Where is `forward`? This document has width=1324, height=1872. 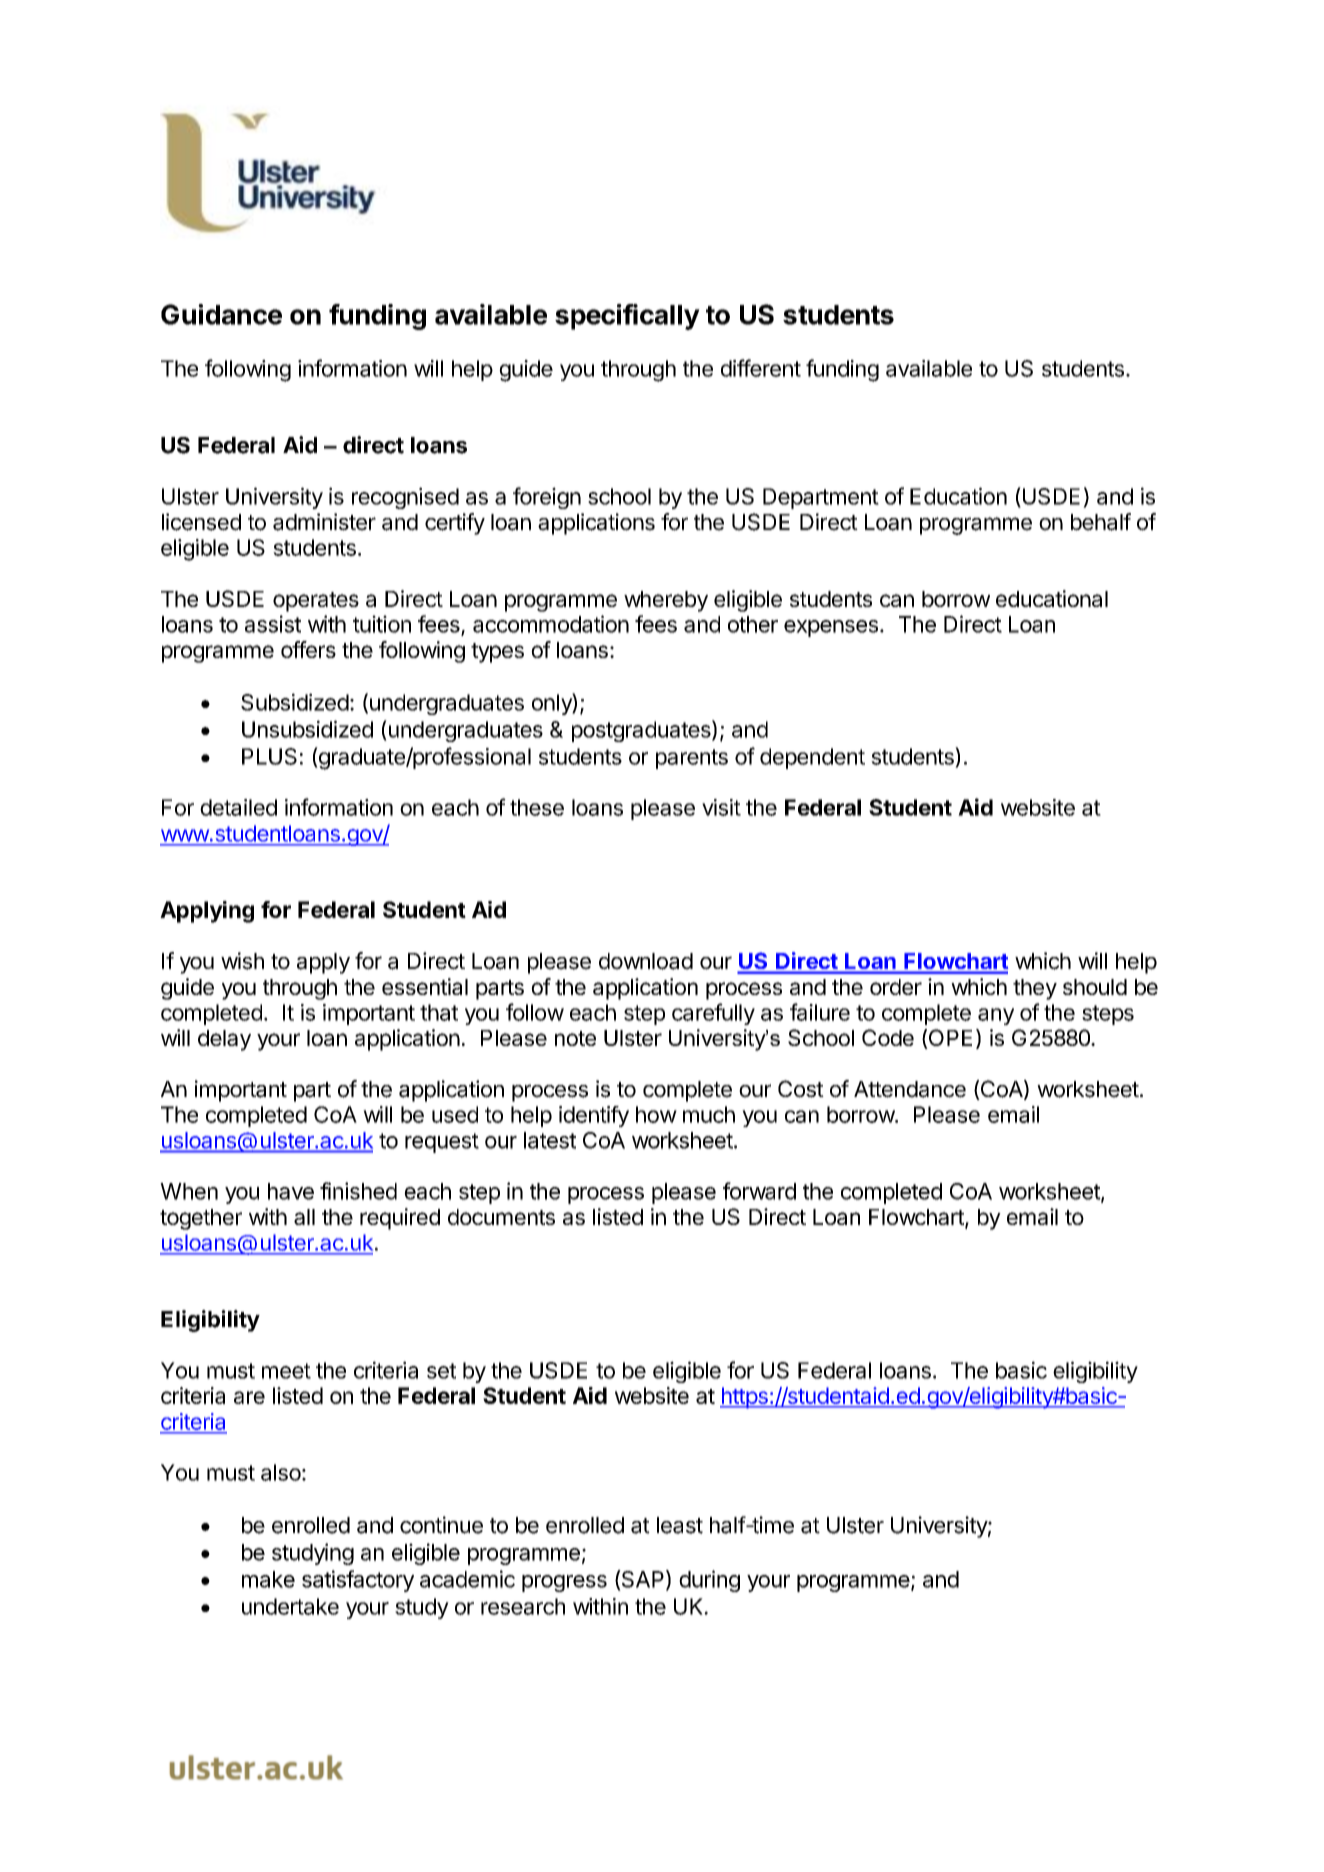
forward is located at coordinates (759, 1191).
